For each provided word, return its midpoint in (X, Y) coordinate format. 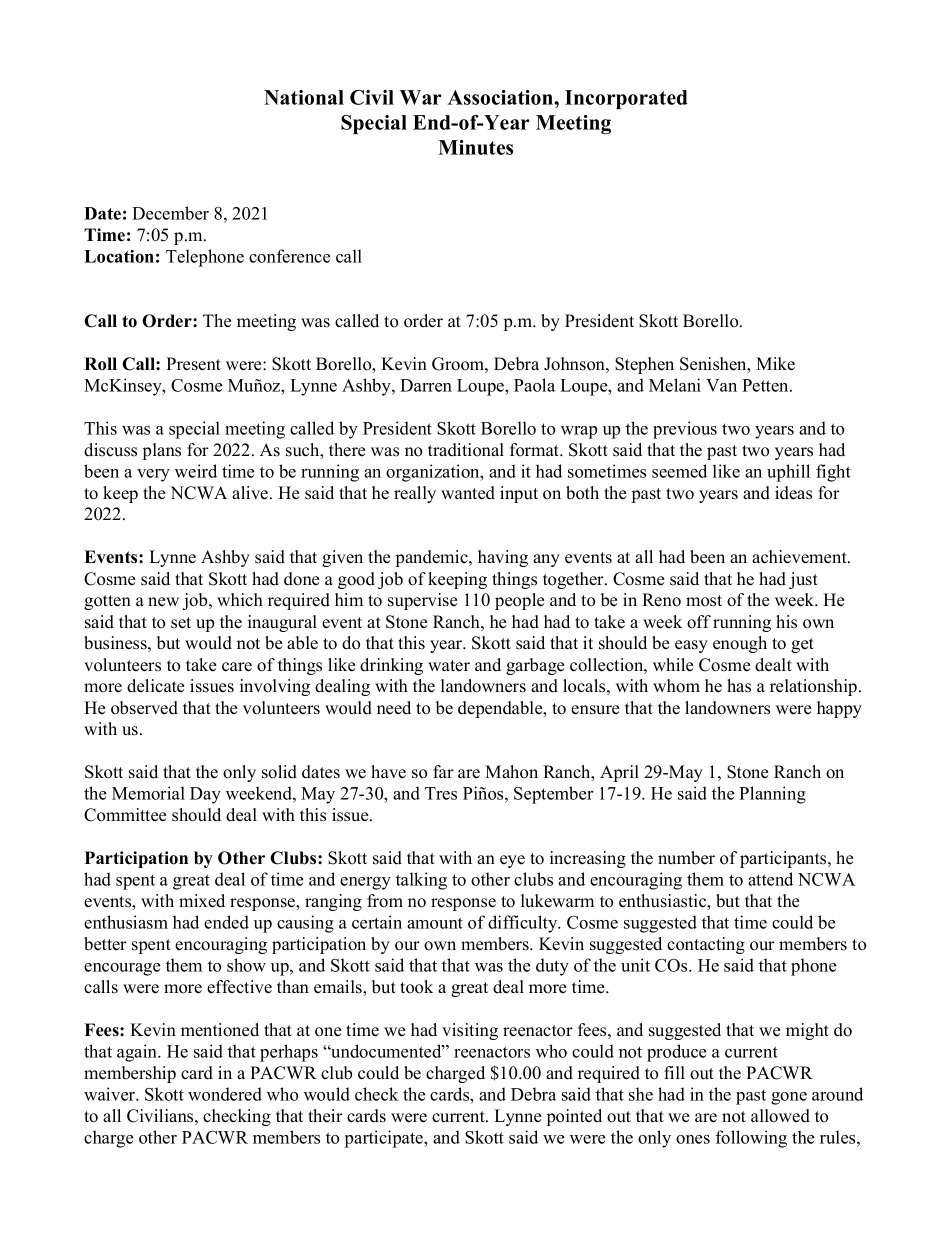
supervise (422, 601)
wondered (225, 1094)
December (170, 213)
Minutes (475, 147)
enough (740, 644)
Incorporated (626, 99)
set (181, 623)
